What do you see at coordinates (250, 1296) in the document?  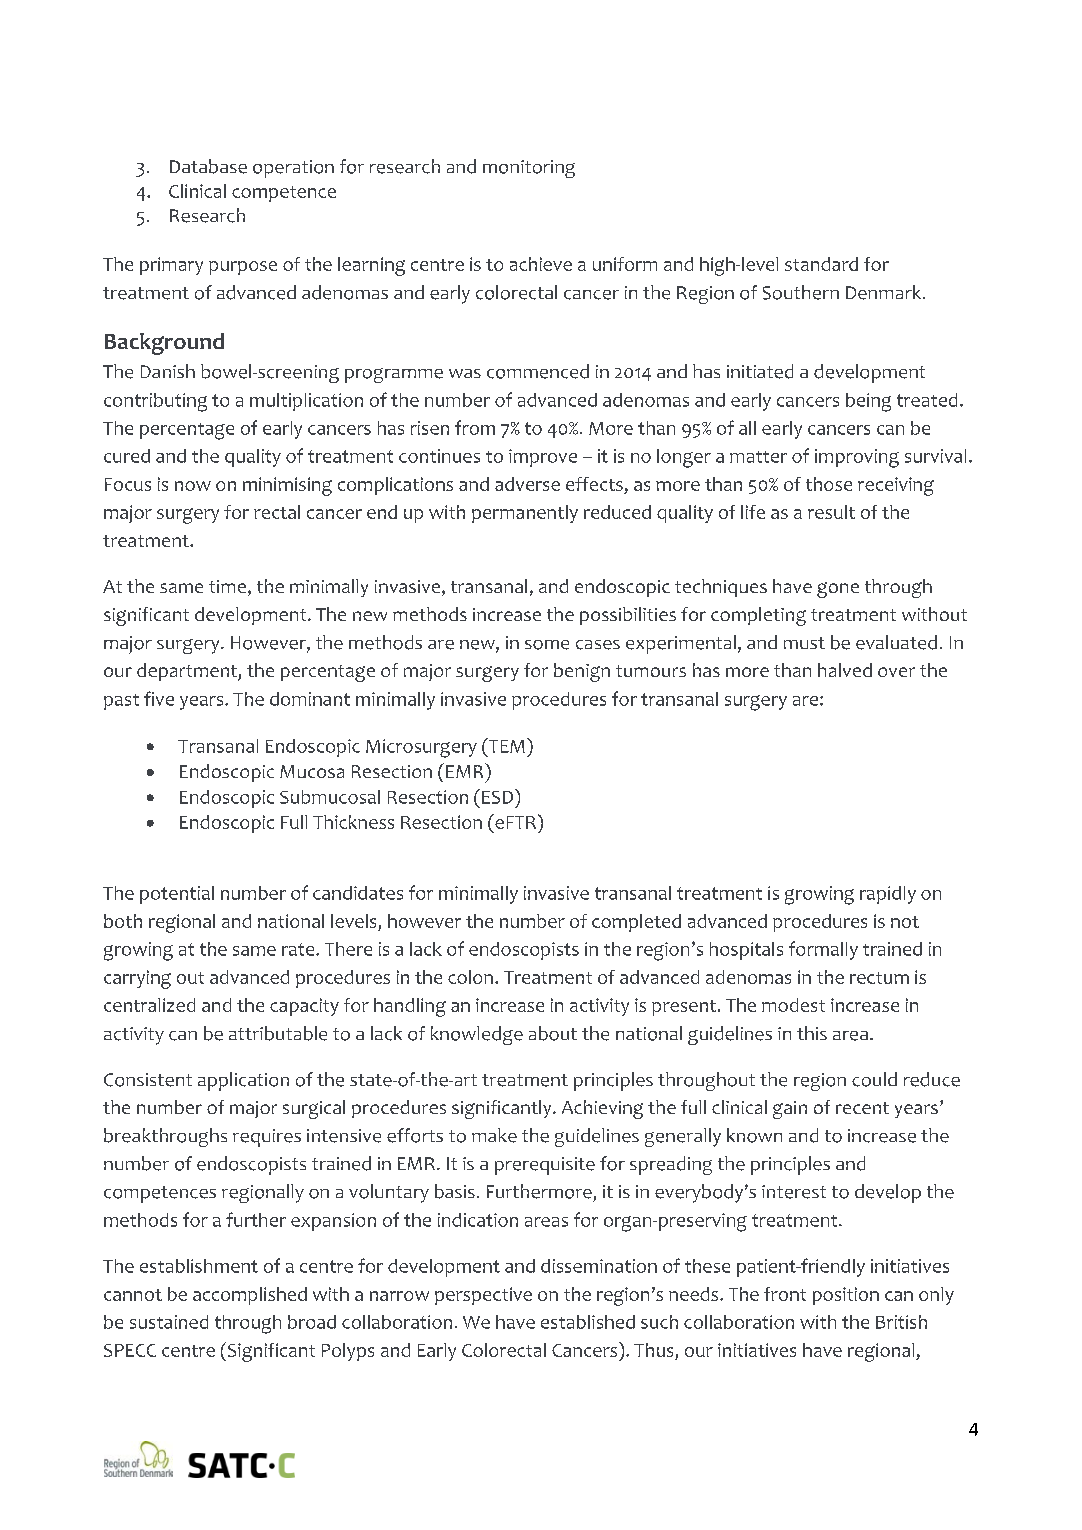 I see `accomplished` at bounding box center [250, 1296].
